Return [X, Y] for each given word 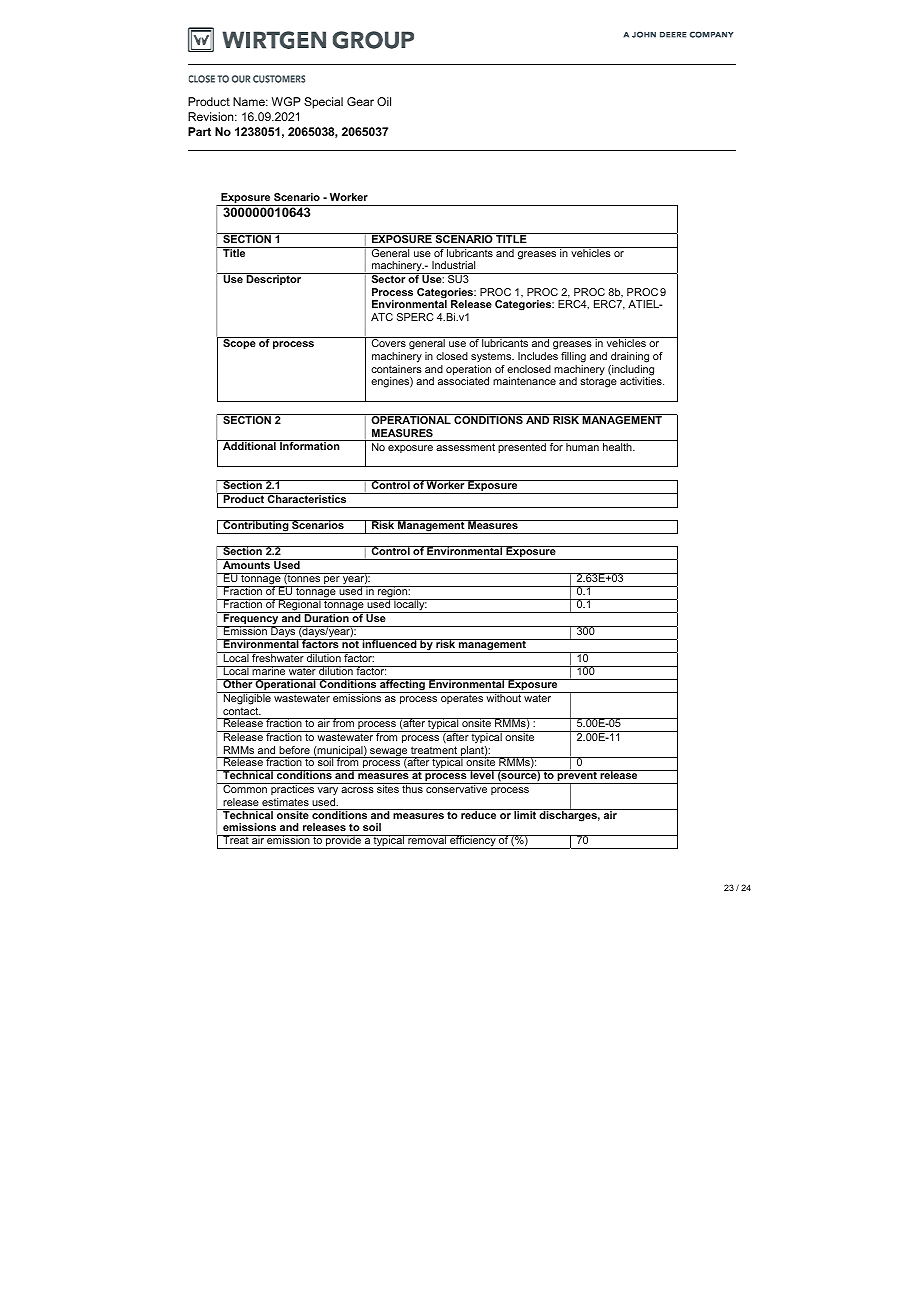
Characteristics [307, 498]
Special [323, 103]
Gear [360, 101]
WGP [286, 101]
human [582, 447]
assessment [465, 447]
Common [245, 788]
